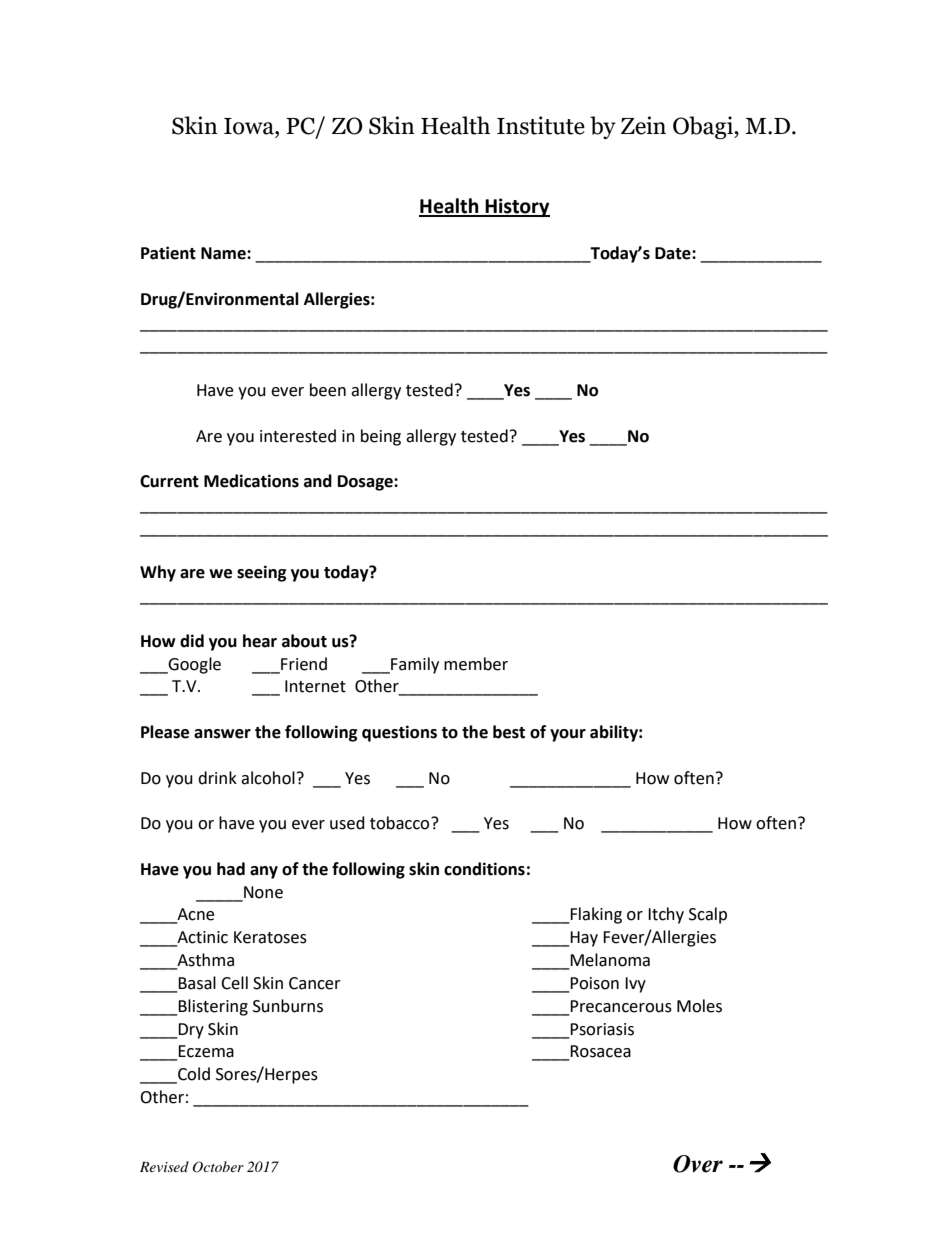 The height and width of the screenshot is (1233, 952). Describe the element at coordinates (250, 126) in the screenshot. I see `Iowa` at that location.
